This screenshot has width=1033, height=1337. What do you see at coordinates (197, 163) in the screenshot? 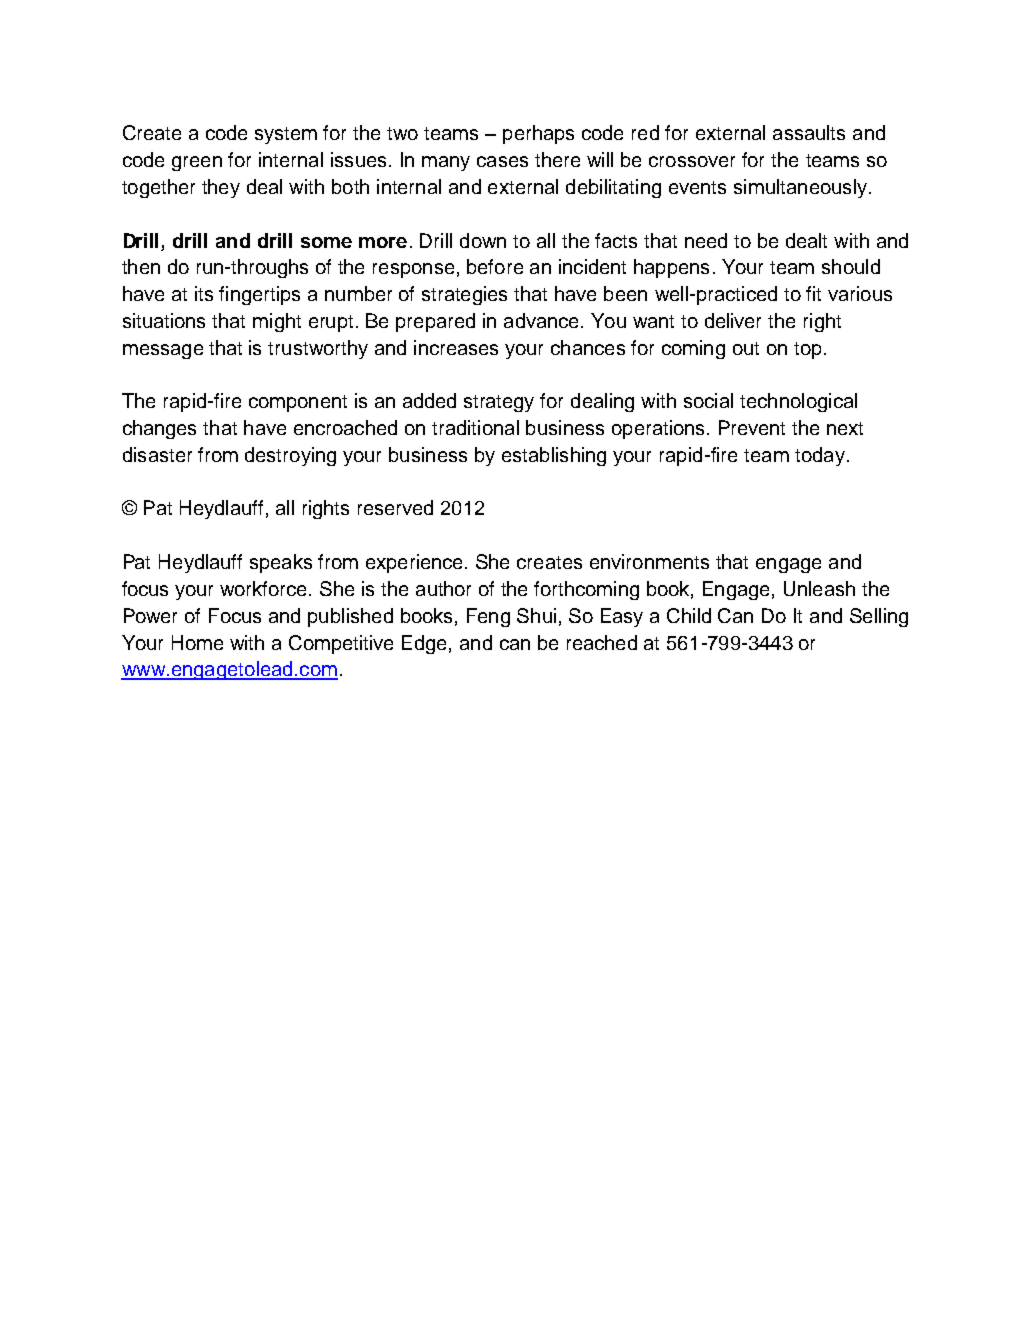
I see `green` at bounding box center [197, 163].
